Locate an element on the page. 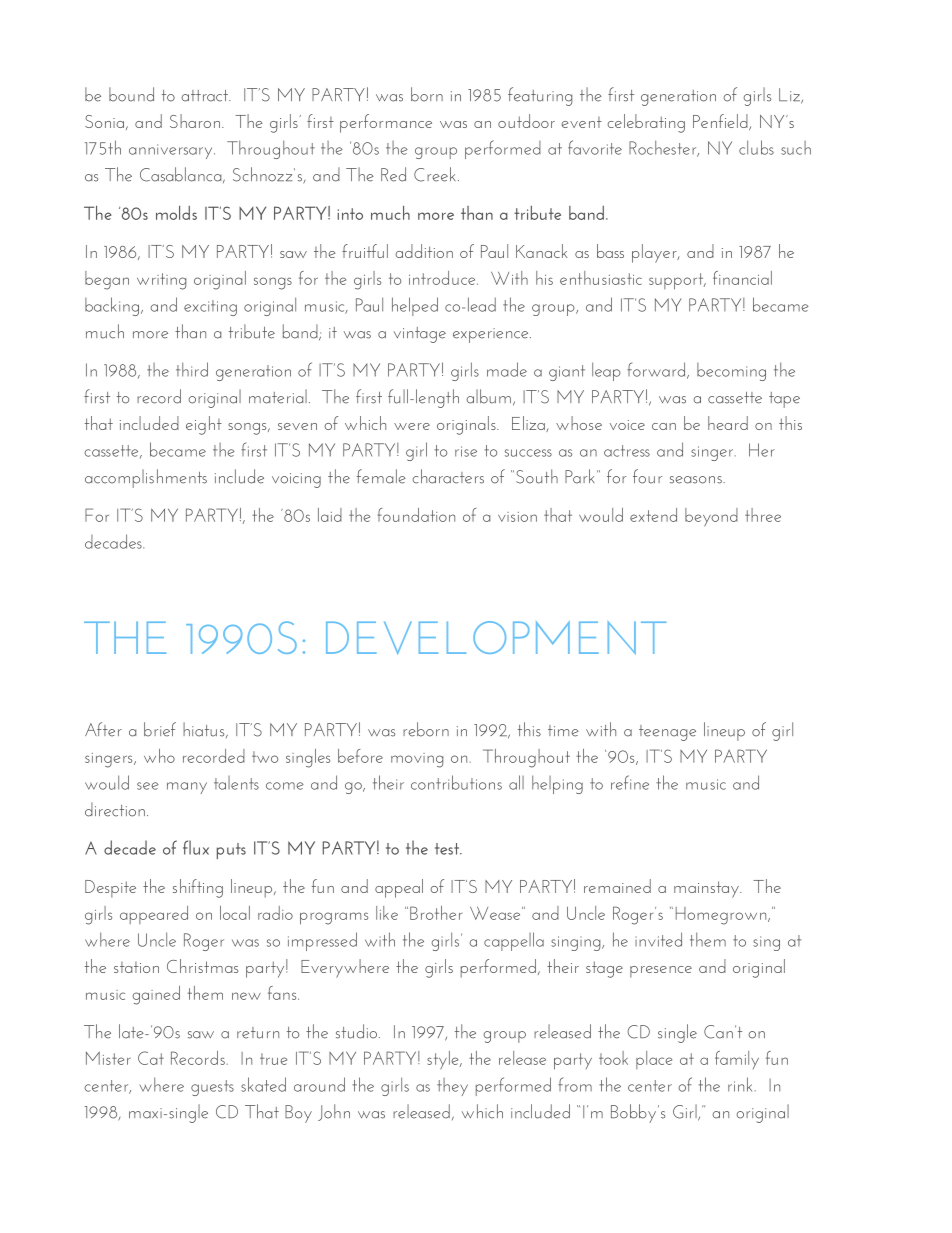 This page has width=952, height=1233. performance is located at coordinates (386, 123).
